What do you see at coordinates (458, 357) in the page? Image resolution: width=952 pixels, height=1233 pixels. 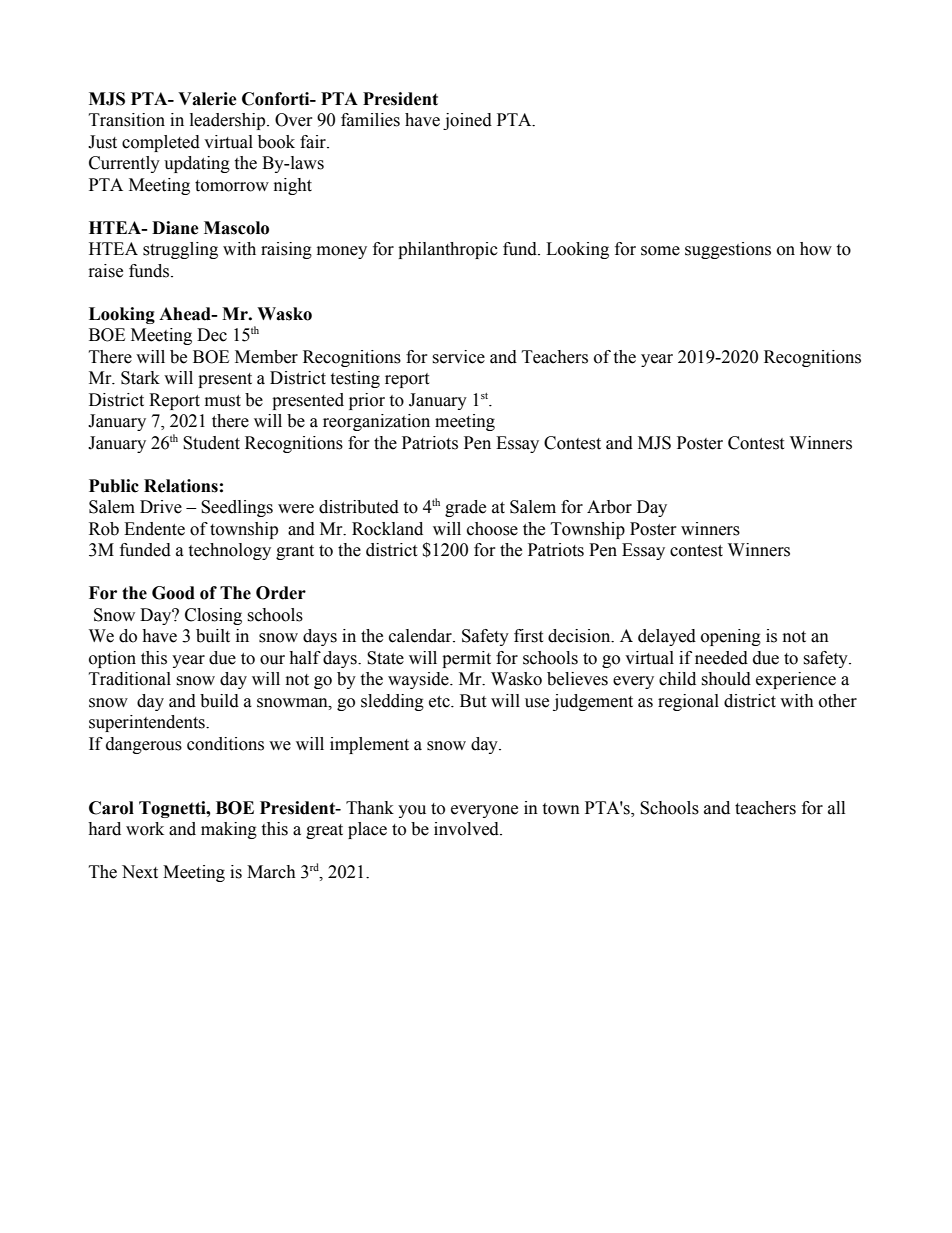 I see `service` at bounding box center [458, 357].
